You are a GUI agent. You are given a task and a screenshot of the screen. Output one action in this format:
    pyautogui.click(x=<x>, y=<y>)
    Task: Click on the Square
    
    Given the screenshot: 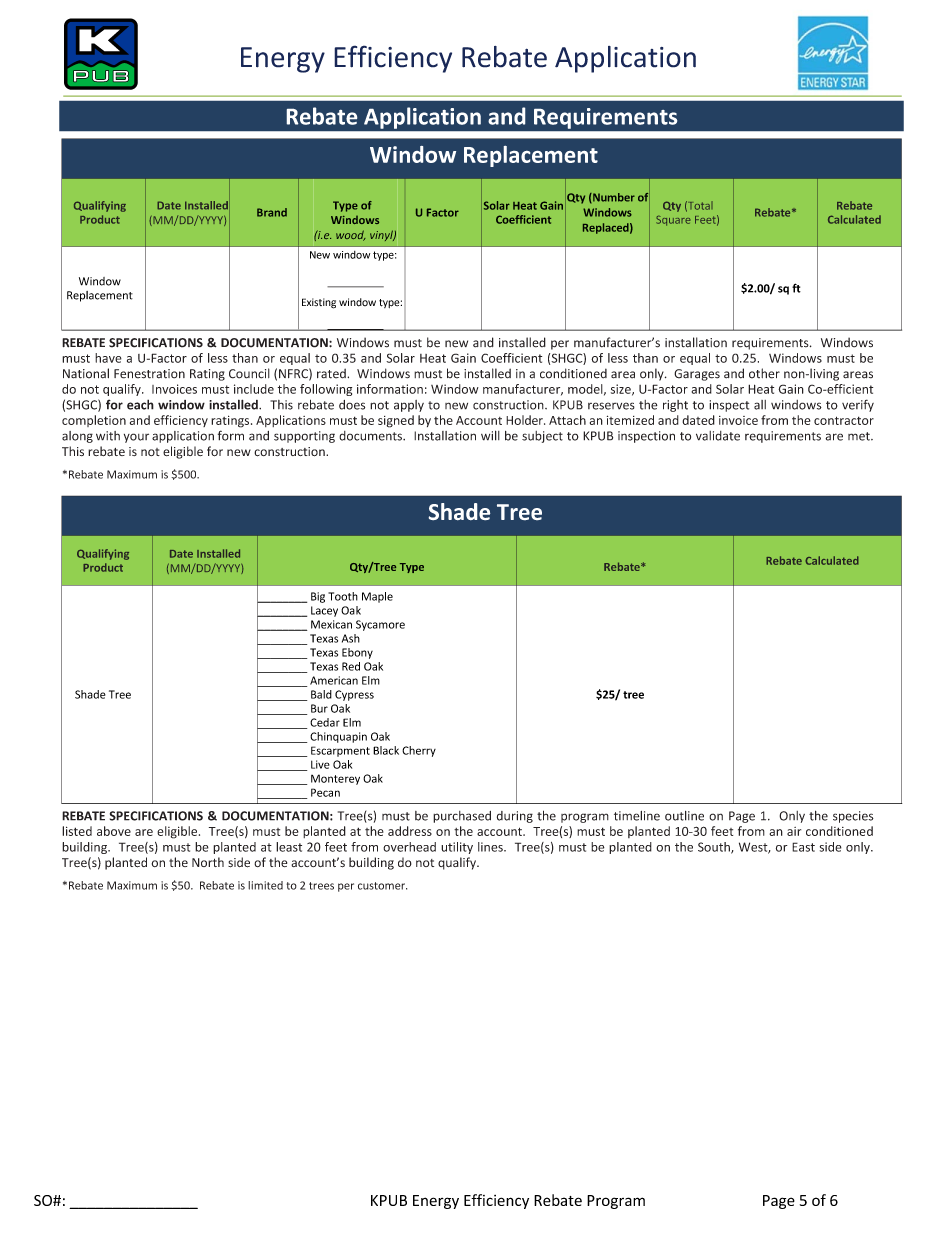 What is the action you would take?
    pyautogui.click(x=673, y=220)
